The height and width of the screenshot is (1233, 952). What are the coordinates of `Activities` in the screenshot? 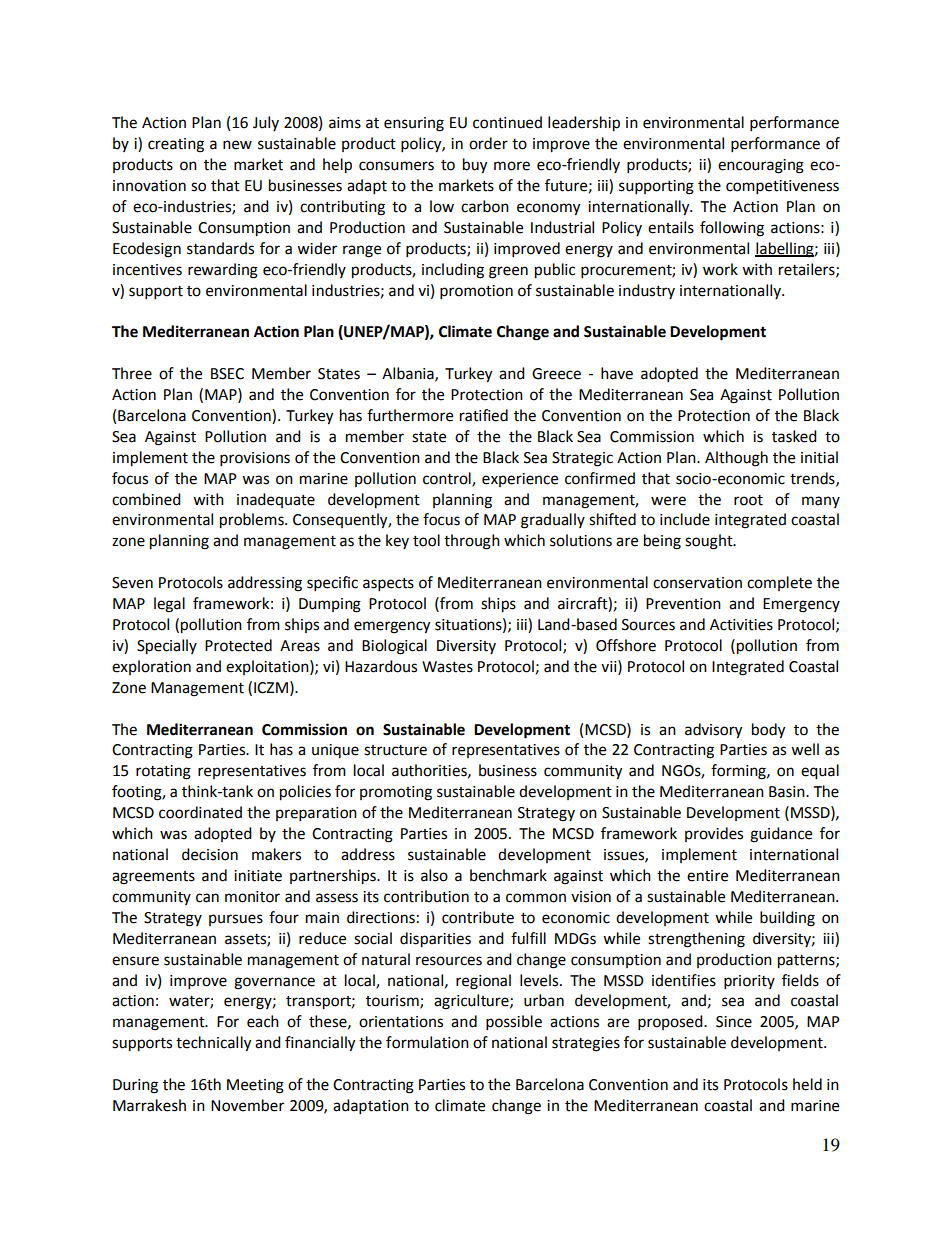 It's located at (741, 625).
